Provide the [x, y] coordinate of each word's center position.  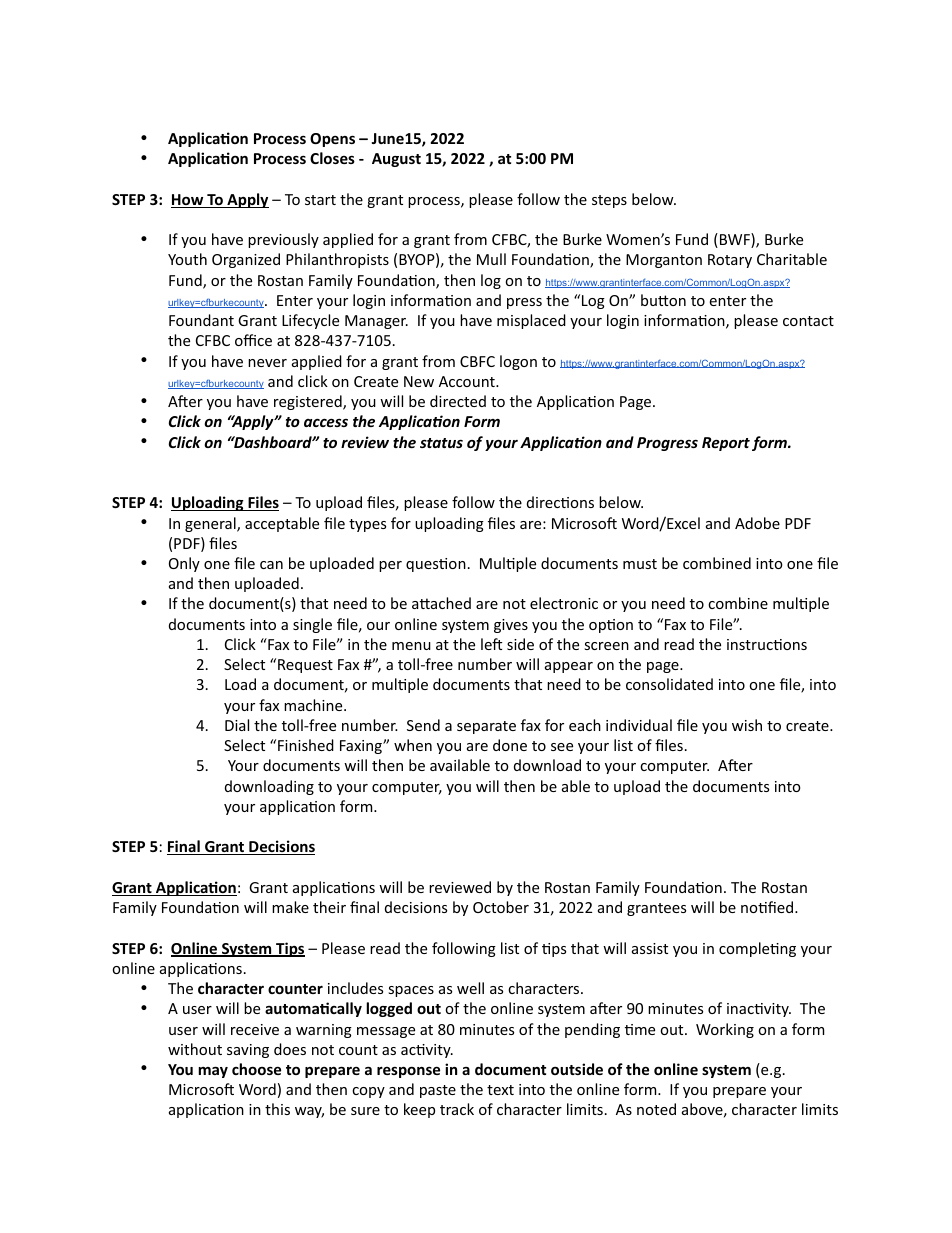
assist [650, 948]
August [396, 160]
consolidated [669, 684]
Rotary [730, 261]
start [320, 200]
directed [458, 401]
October [501, 907]
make [290, 907]
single [312, 625]
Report [726, 444]
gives [511, 626]
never [267, 363]
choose [256, 1069]
